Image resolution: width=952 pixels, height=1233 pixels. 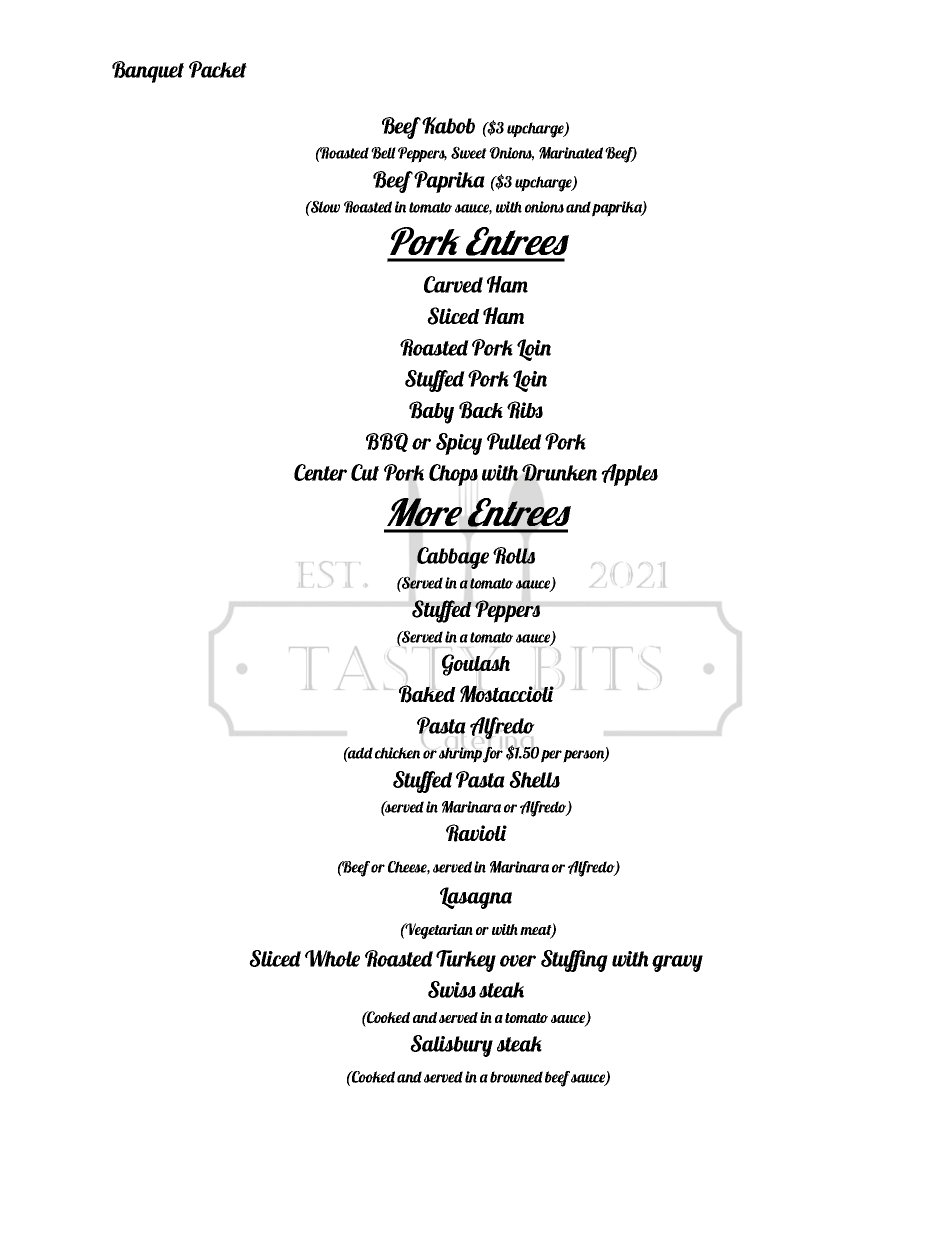 What do you see at coordinates (332, 958) in the screenshot?
I see `Whole` at bounding box center [332, 958].
